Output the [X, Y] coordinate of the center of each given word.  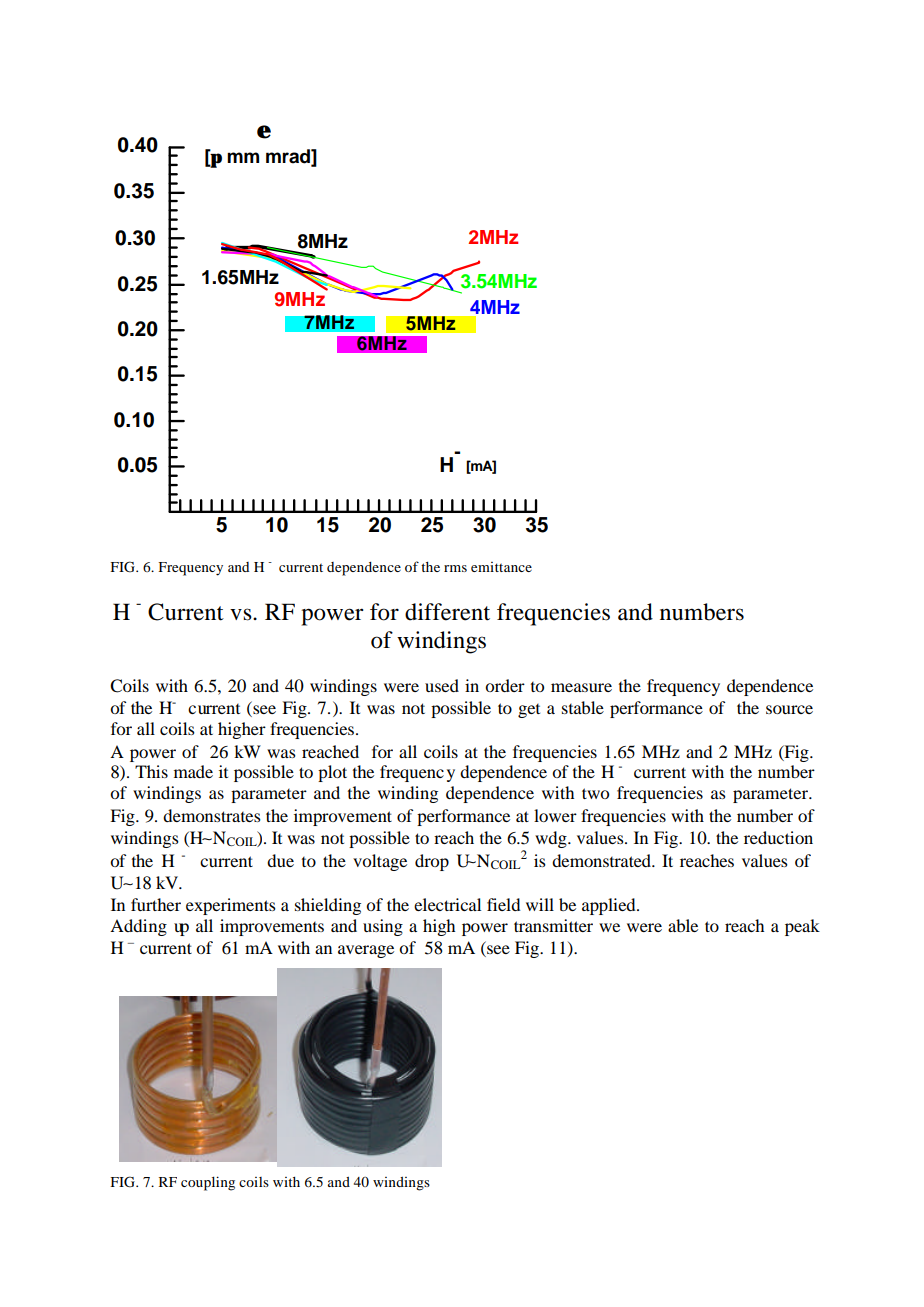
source [789, 709]
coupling [208, 1183]
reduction [778, 837]
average [366, 951]
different [447, 612]
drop [432, 862]
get [529, 711]
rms [455, 568]
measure [581, 687]
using [383, 927]
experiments [231, 906]
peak [802, 927]
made [193, 771]
